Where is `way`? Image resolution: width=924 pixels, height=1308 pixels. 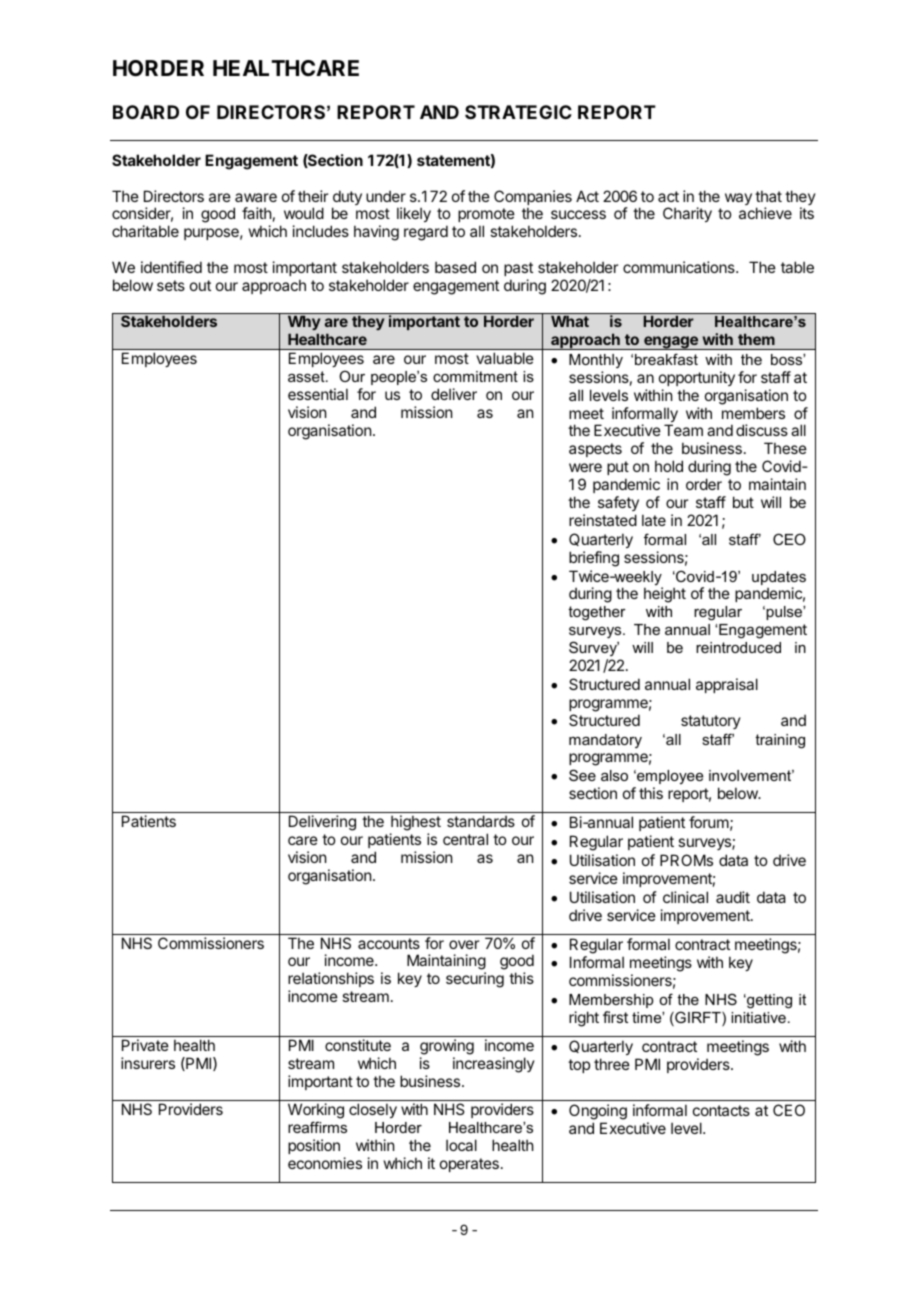
way is located at coordinates (738, 199).
